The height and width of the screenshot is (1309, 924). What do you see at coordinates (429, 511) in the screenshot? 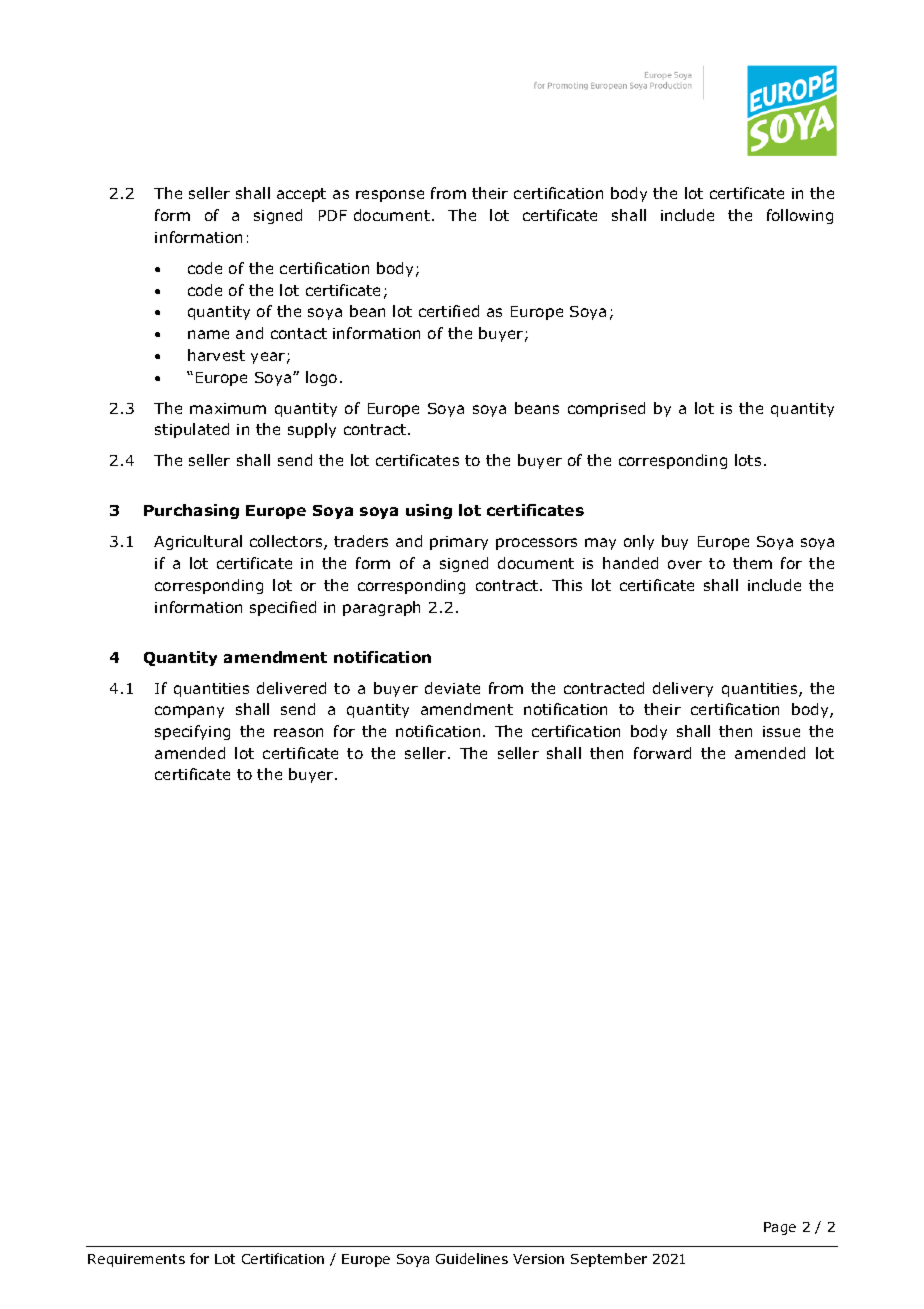
I see `using` at bounding box center [429, 511].
